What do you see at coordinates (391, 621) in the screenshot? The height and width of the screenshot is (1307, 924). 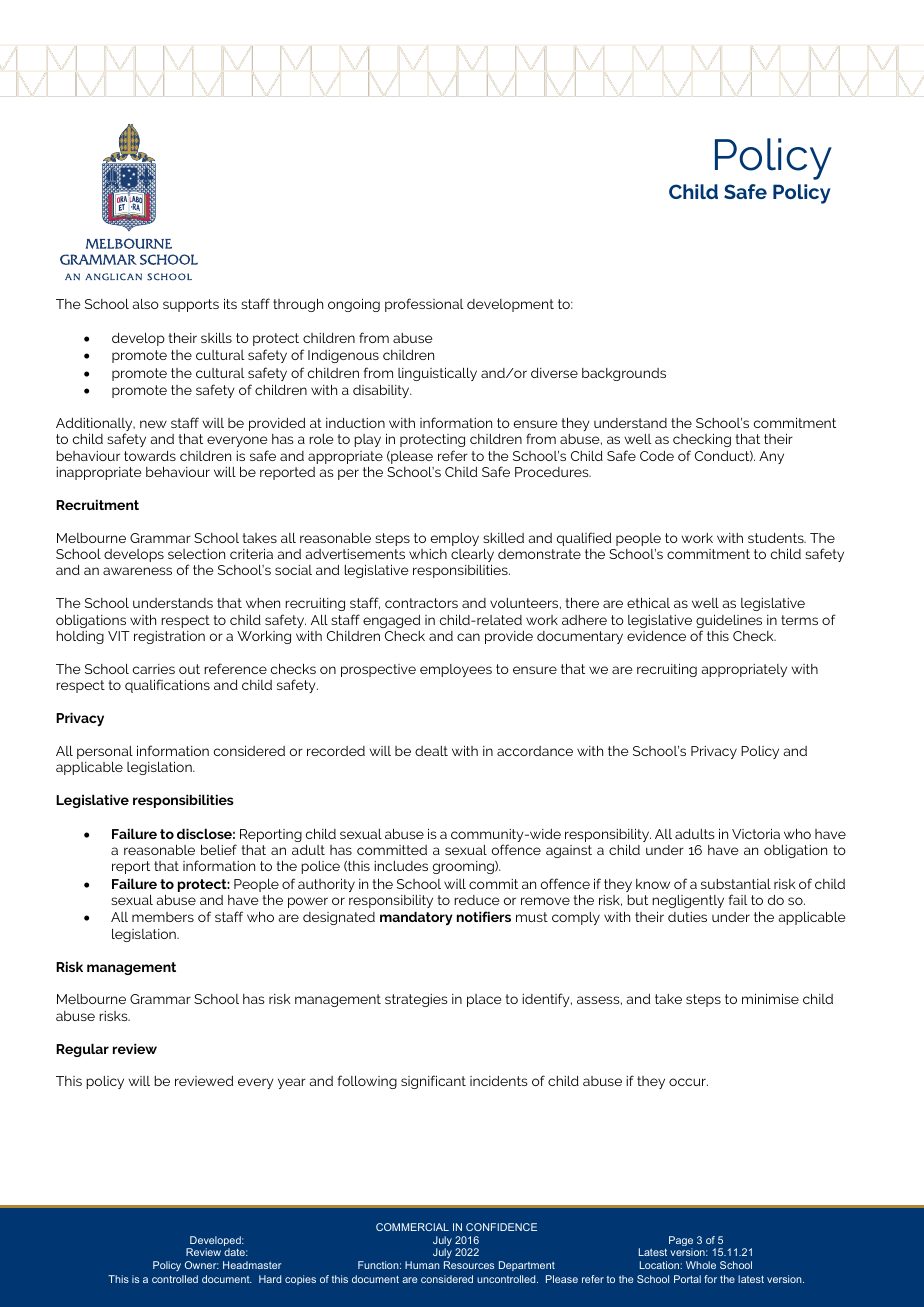 I see `engaged` at bounding box center [391, 621].
